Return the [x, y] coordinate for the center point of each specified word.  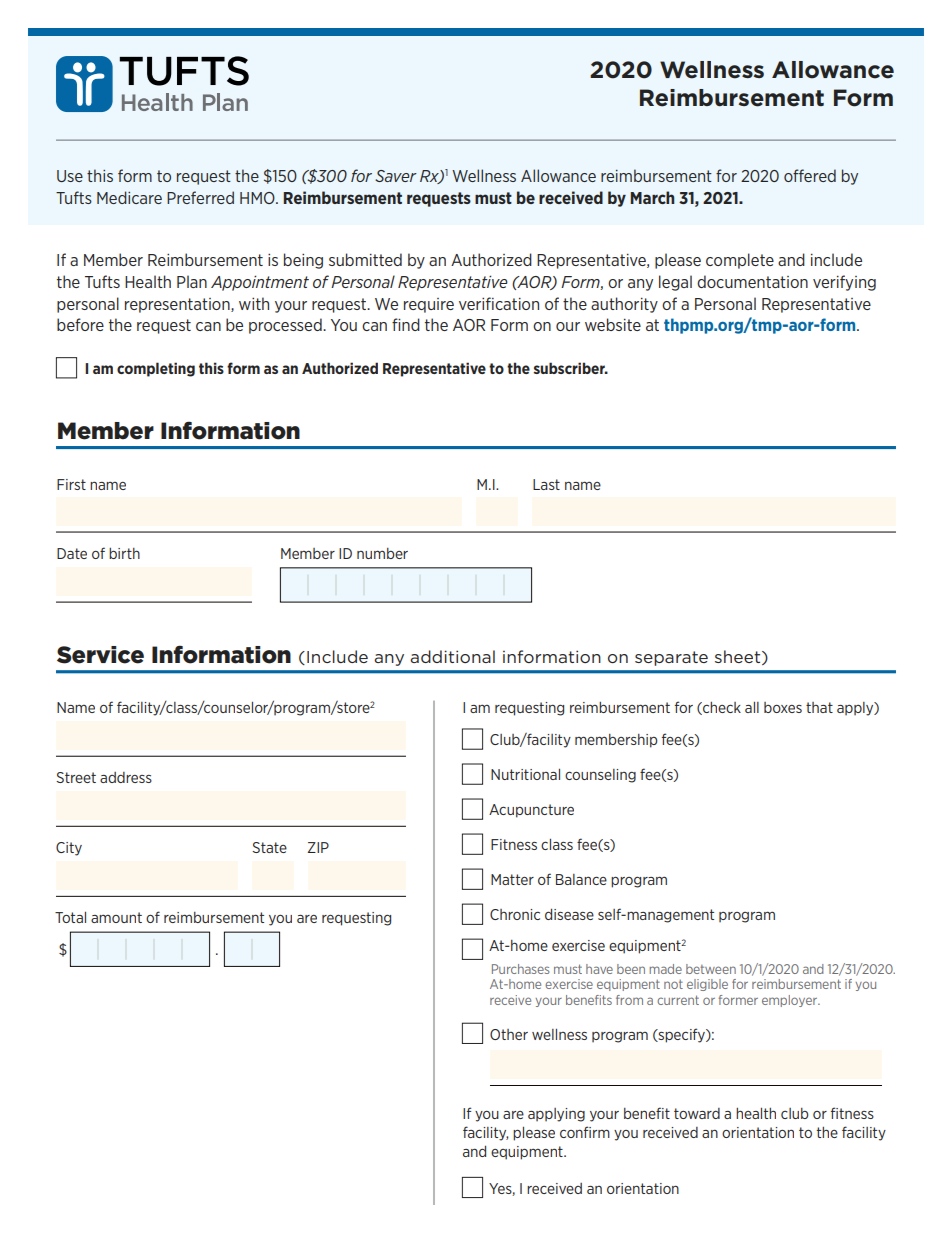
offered [810, 175]
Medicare [129, 197]
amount [116, 917]
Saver [396, 176]
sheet [739, 657]
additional [452, 656]
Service [100, 655]
